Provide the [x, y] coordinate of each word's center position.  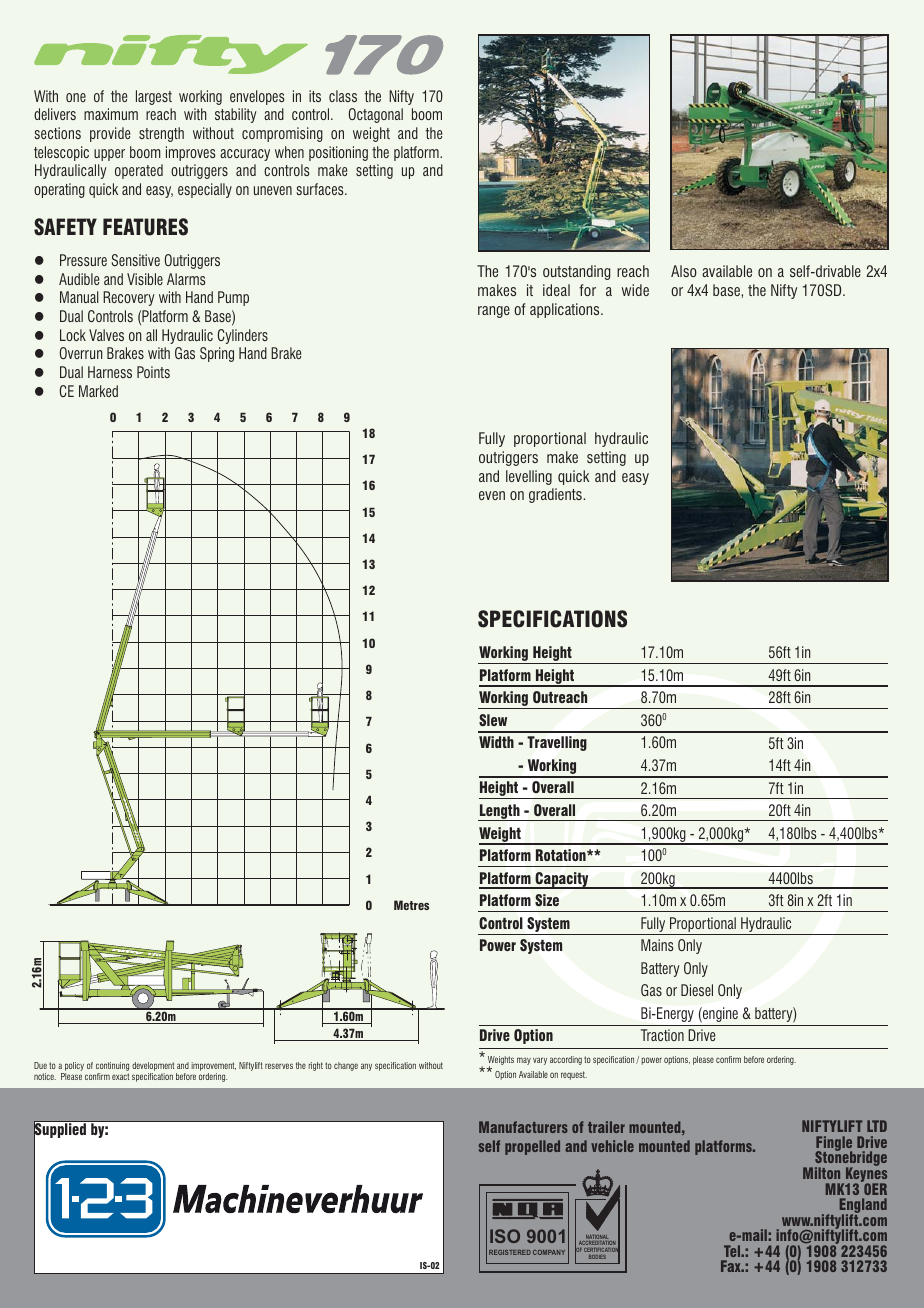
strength [161, 134]
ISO [505, 1236]
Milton [821, 1173]
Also [684, 271]
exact [120, 1076]
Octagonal [376, 115]
